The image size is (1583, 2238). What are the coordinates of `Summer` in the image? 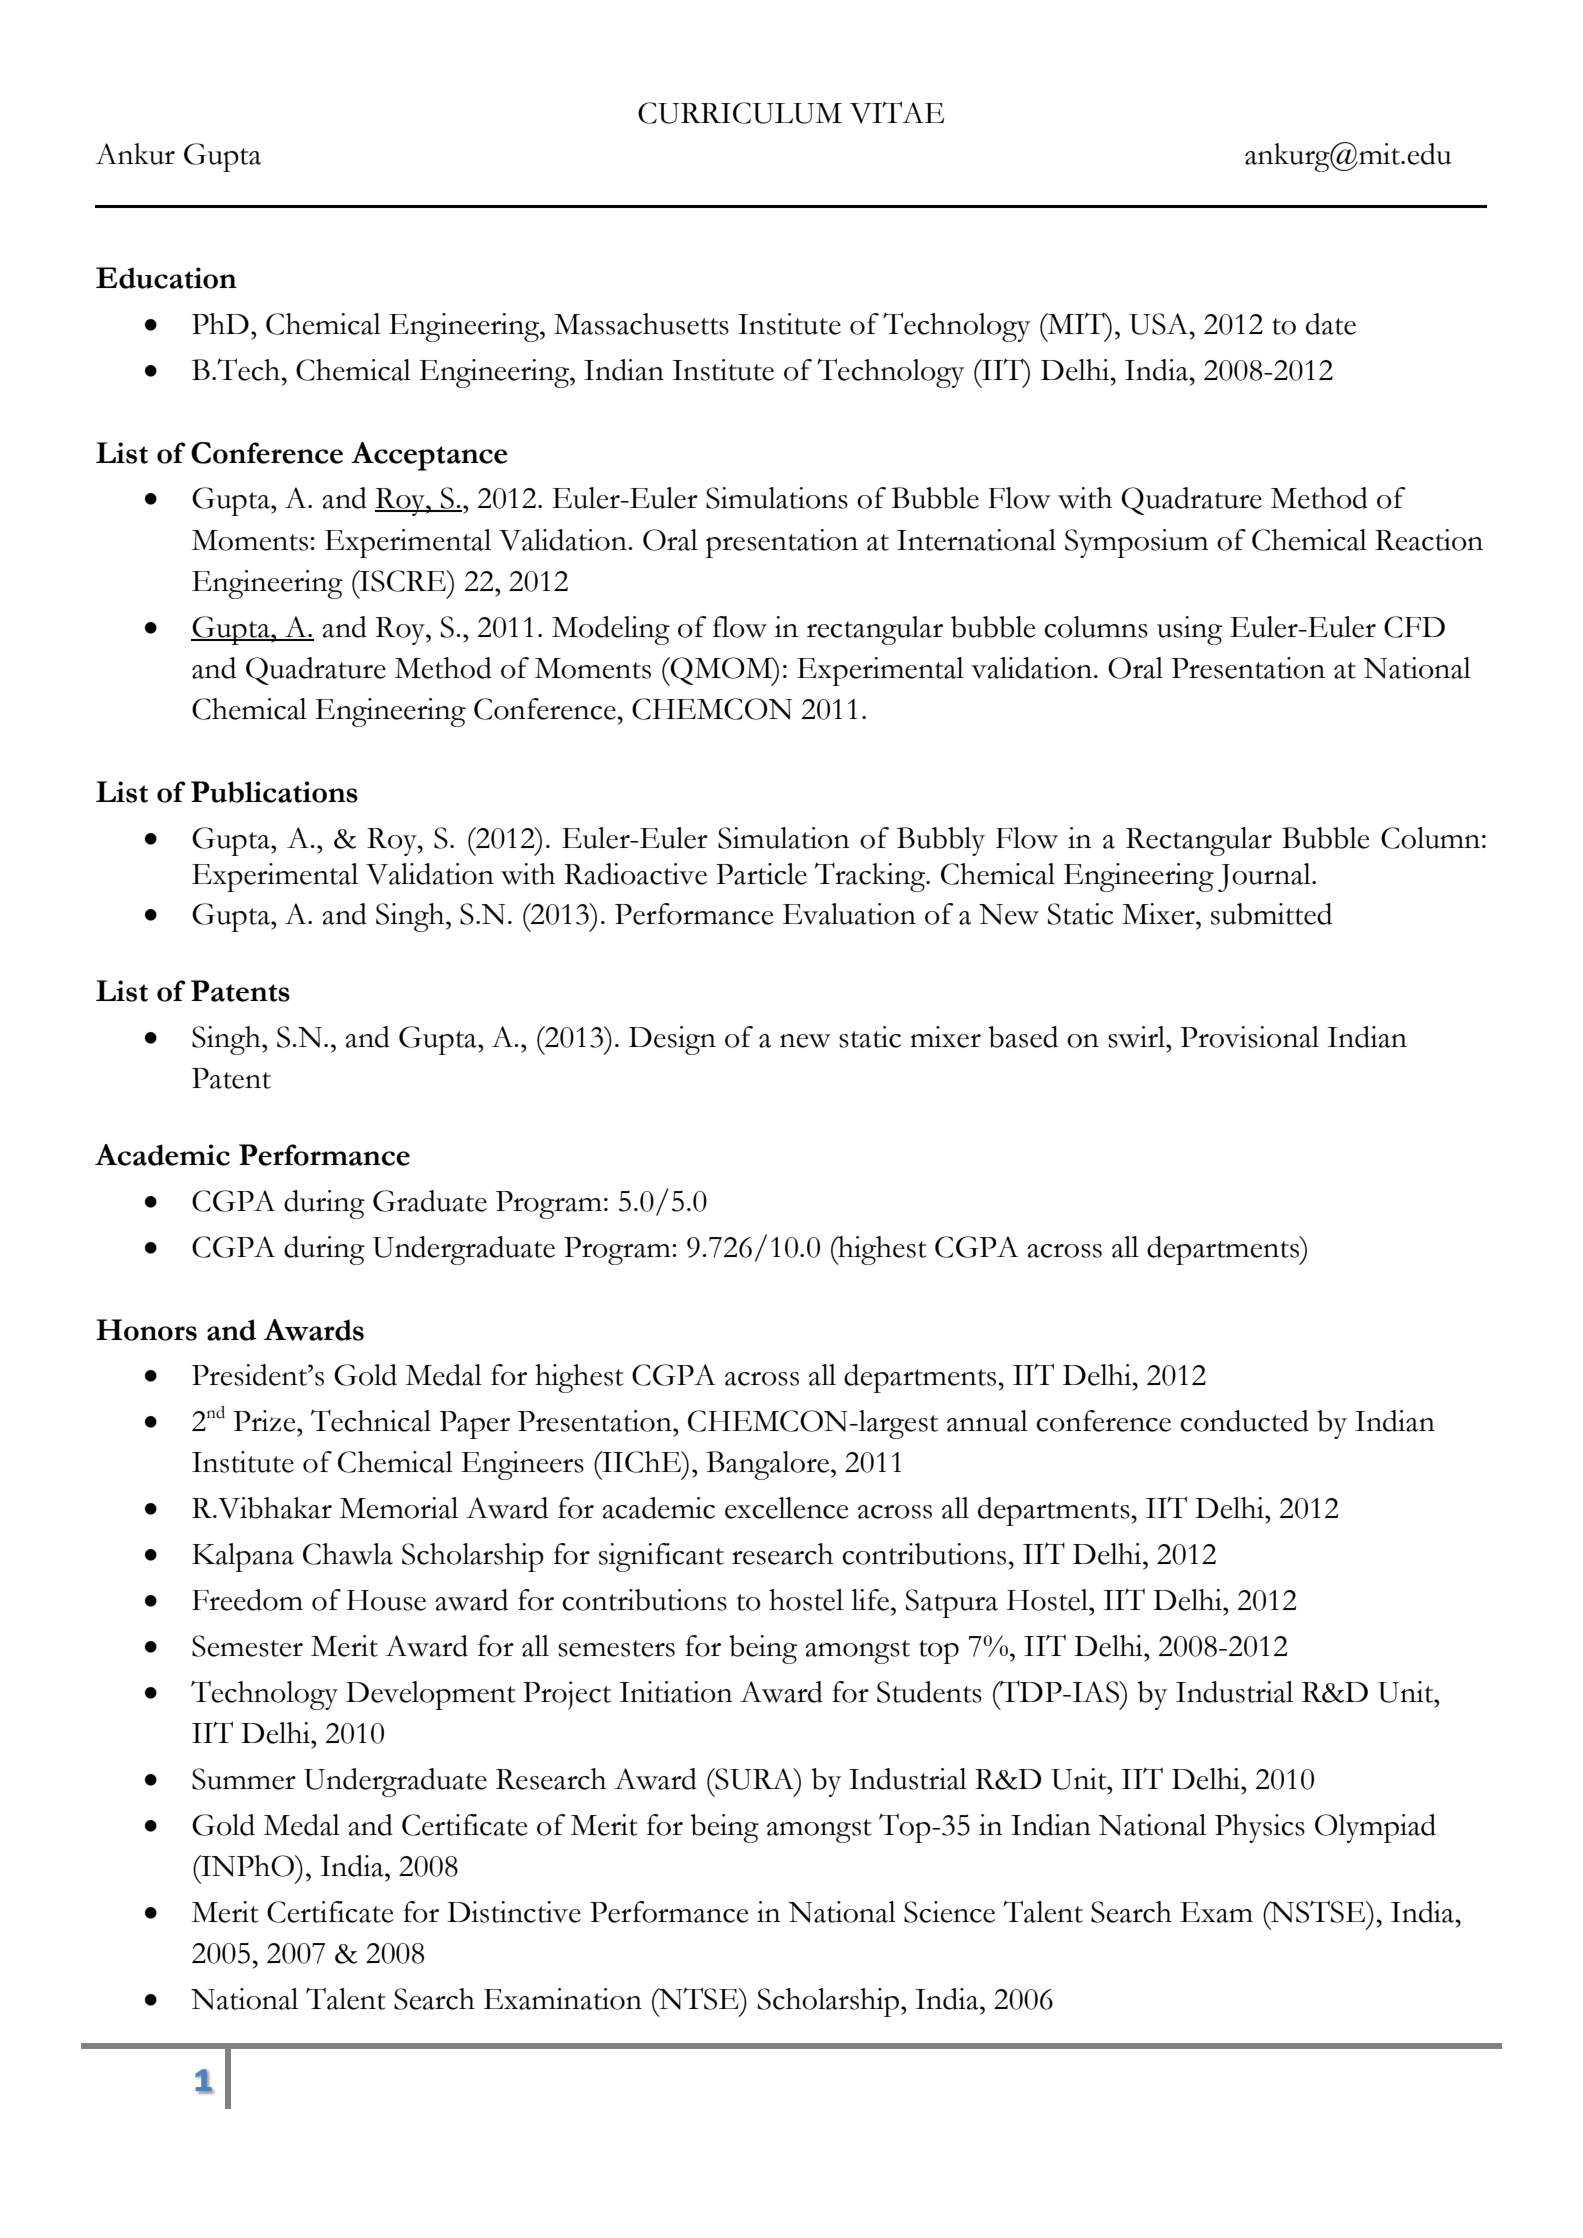 It's located at (244, 1779).
